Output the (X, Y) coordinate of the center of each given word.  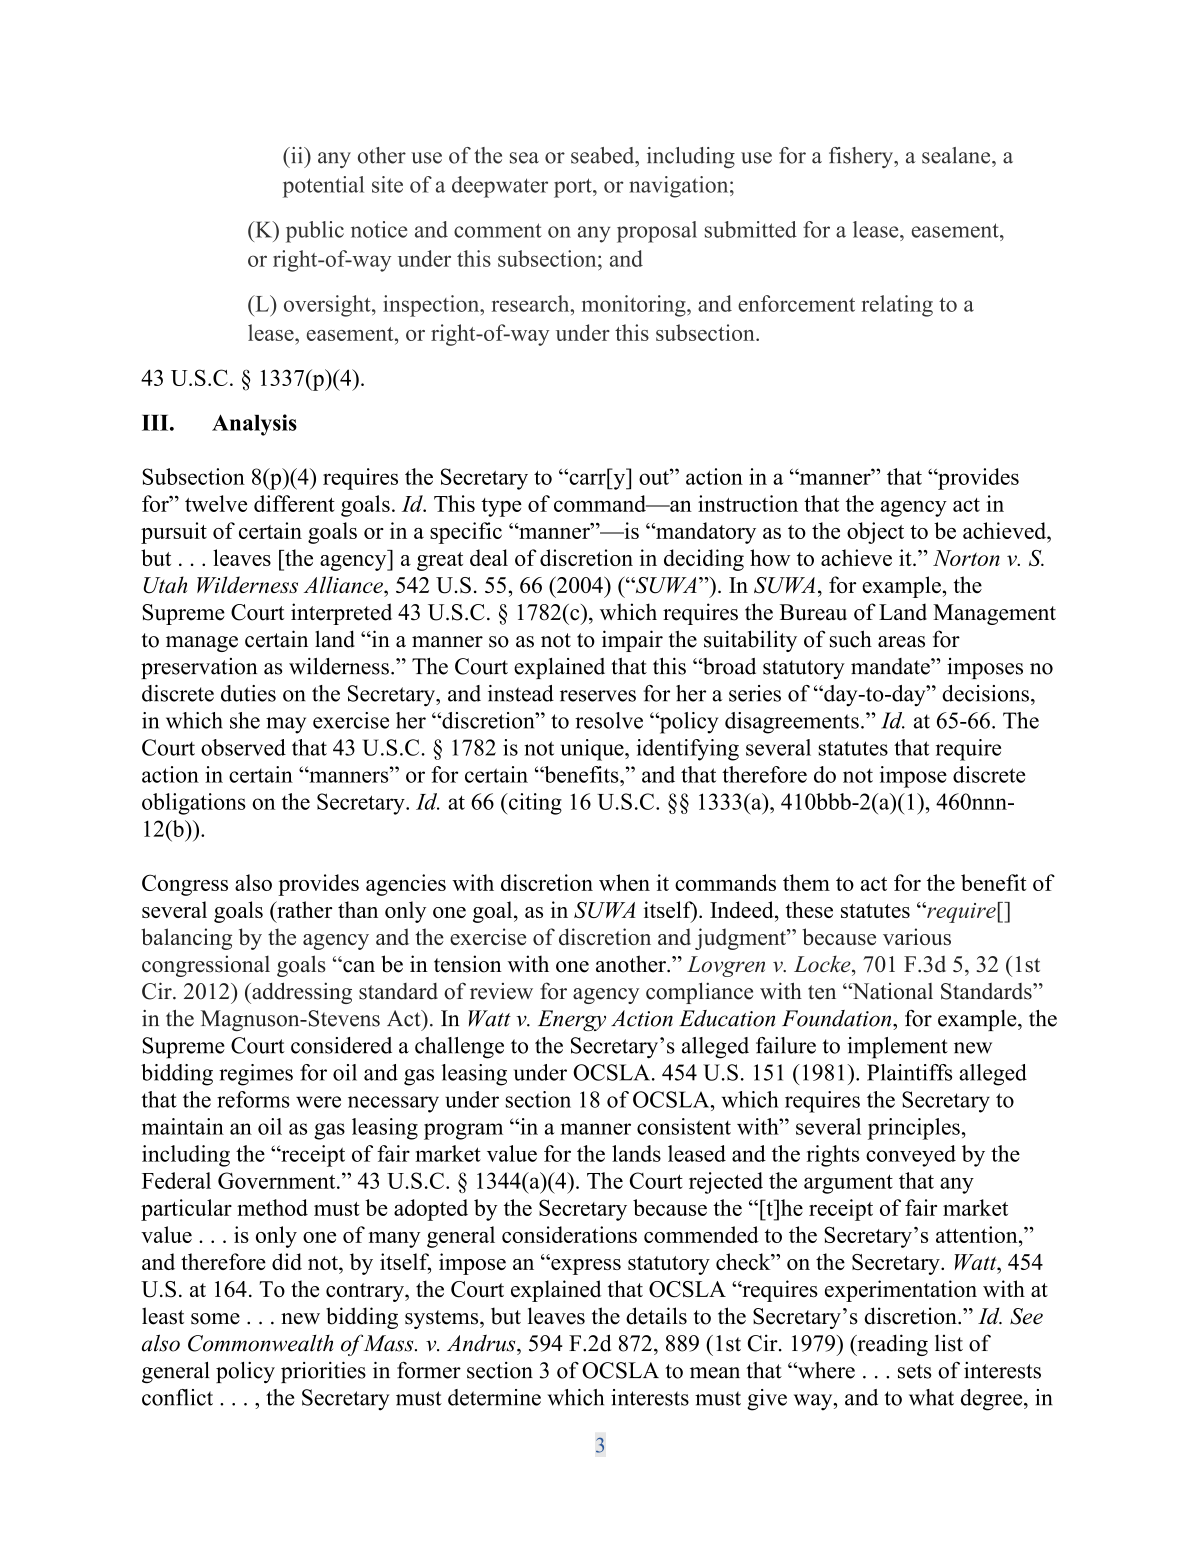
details (656, 1316)
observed (243, 747)
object (875, 533)
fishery (862, 157)
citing (534, 804)
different (294, 503)
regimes (256, 1075)
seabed (604, 155)
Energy (572, 1020)
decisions (985, 693)
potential (323, 187)
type (501, 507)
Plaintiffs (909, 1072)
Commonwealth (260, 1343)
